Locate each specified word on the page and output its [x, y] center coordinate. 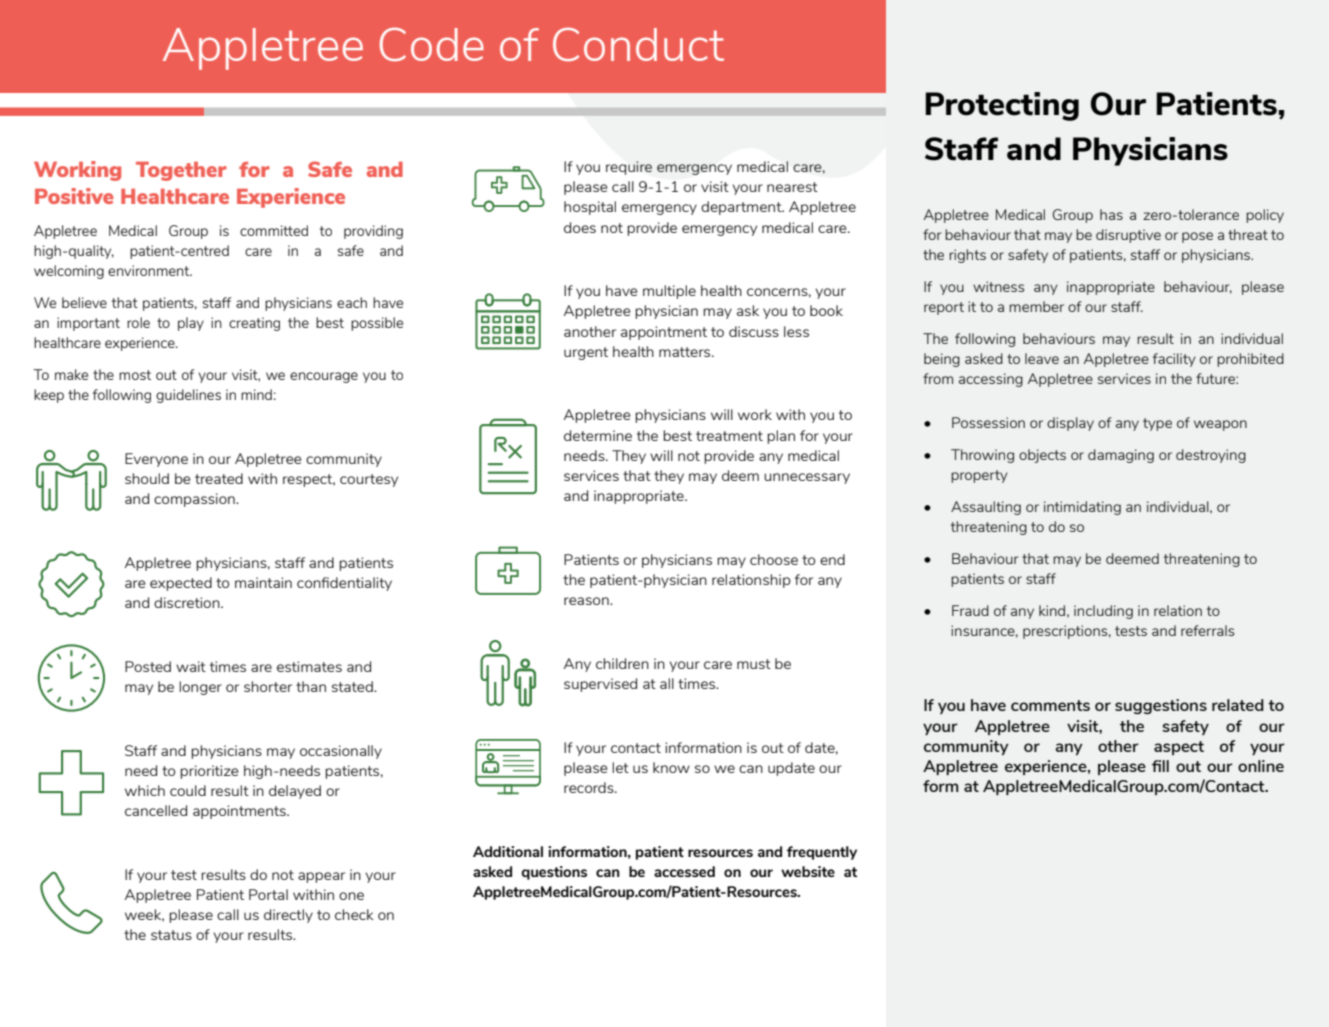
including [1103, 612]
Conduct [638, 44]
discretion [188, 602]
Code [432, 44]
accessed [684, 871]
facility [1174, 360]
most [135, 375]
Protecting [1002, 106]
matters [686, 352]
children [622, 663]
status [171, 935]
